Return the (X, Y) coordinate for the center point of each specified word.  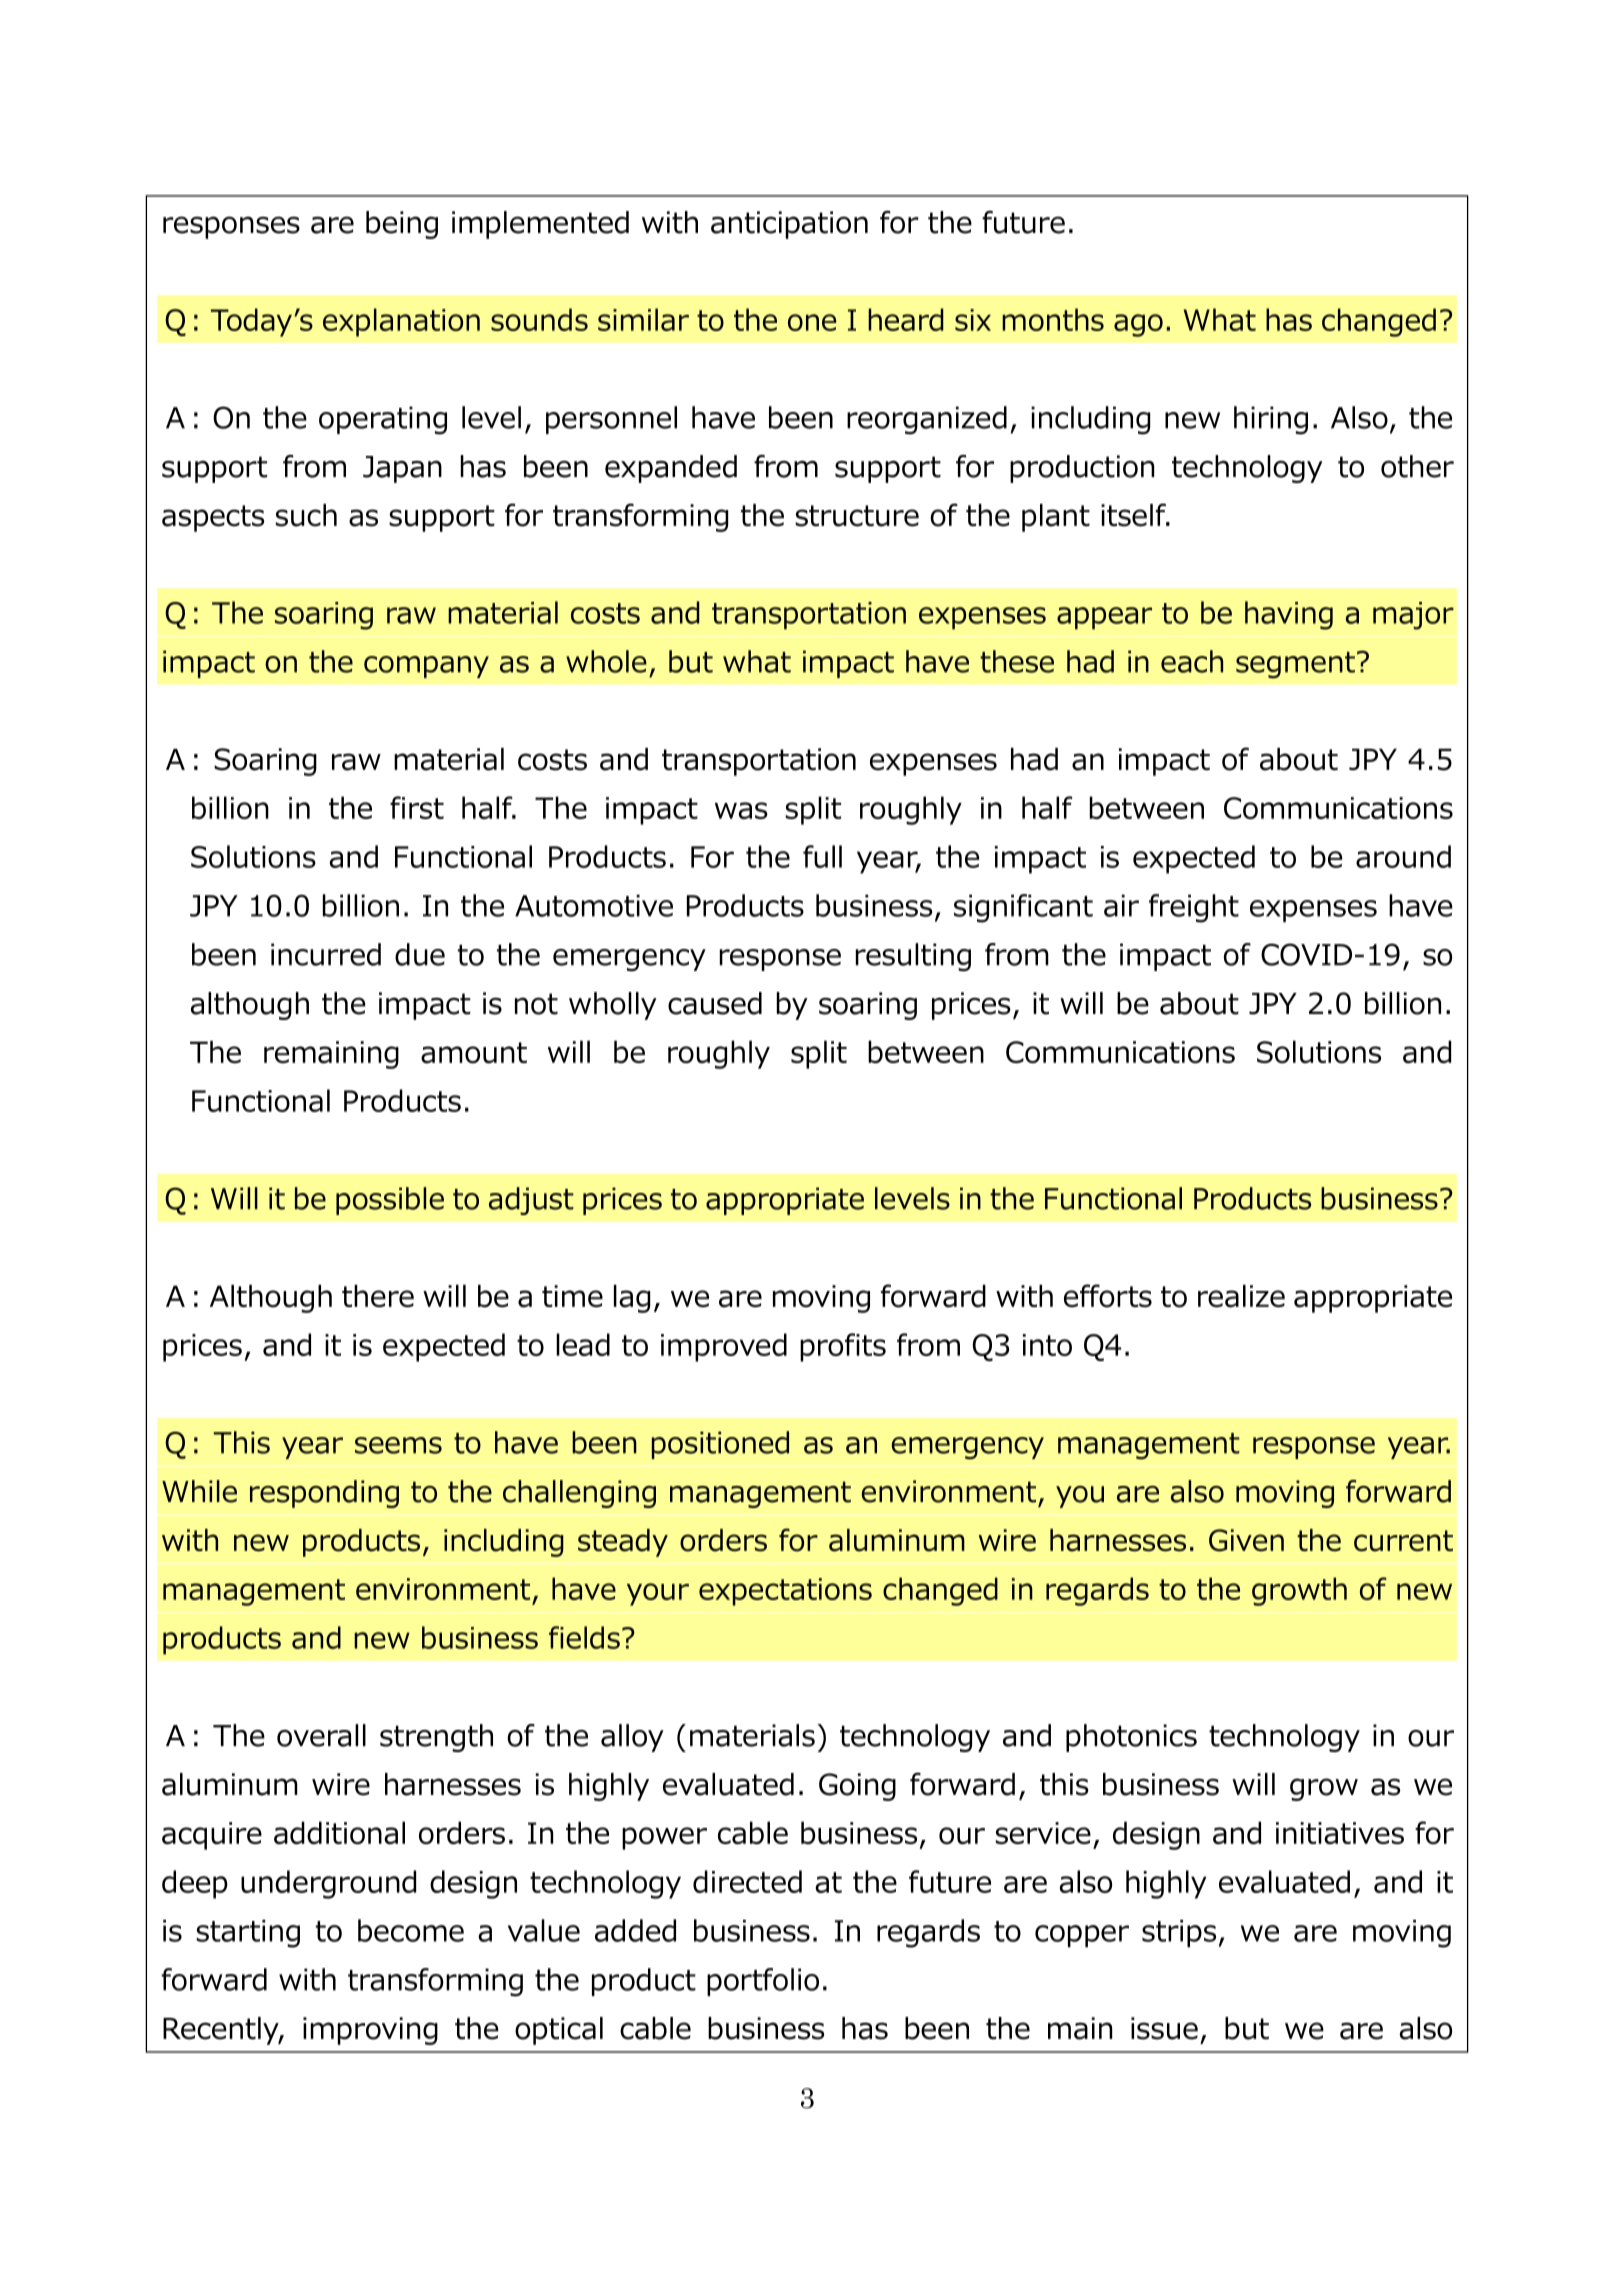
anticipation (789, 225)
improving (370, 2031)
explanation (401, 322)
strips (1179, 1934)
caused (715, 1003)
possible (390, 1201)
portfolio (763, 1982)
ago (1138, 325)
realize (1241, 1296)
